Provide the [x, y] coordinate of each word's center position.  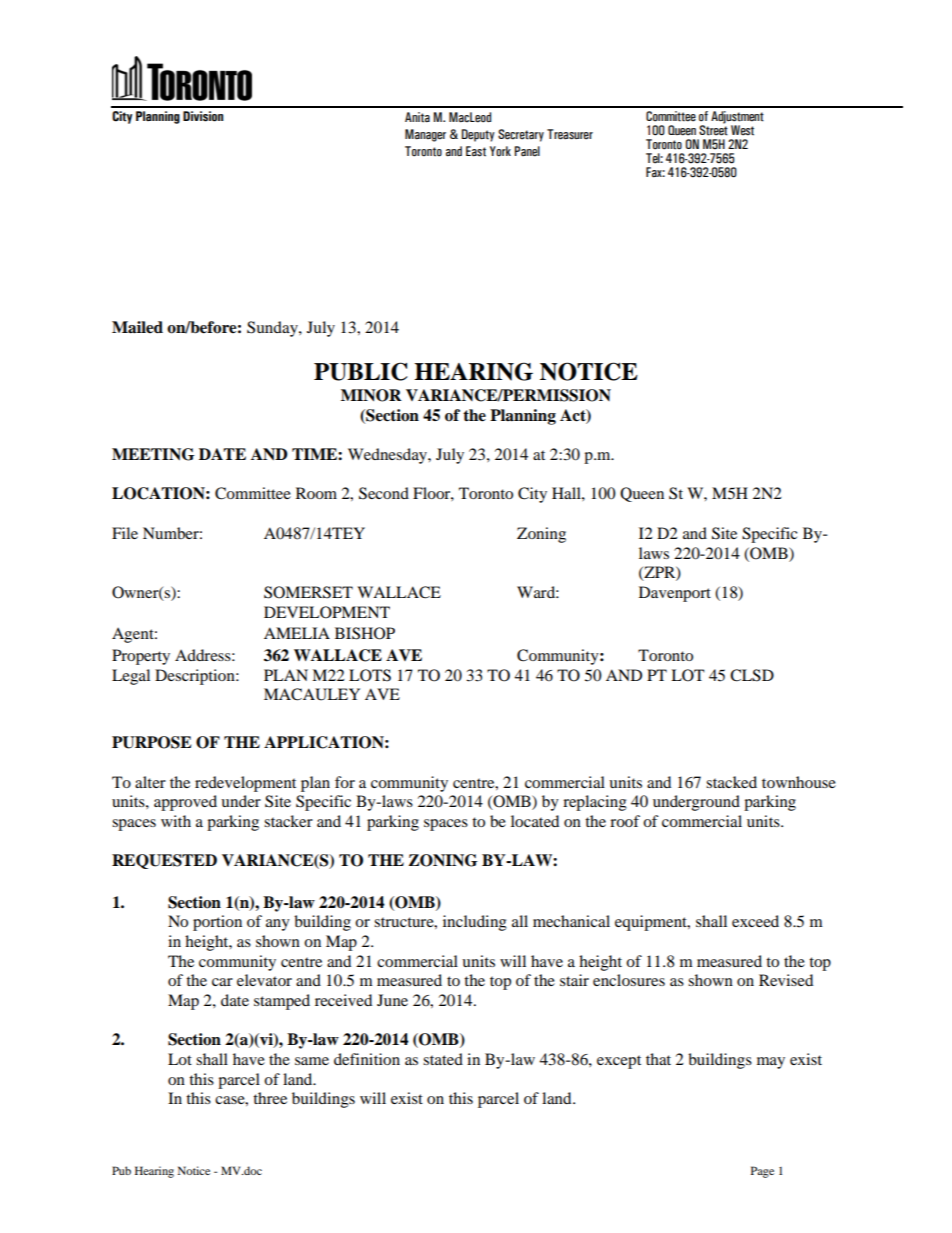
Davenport [675, 594]
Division [203, 116]
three [270, 1098]
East [476, 151]
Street [713, 129]
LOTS [370, 675]
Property [141, 657]
